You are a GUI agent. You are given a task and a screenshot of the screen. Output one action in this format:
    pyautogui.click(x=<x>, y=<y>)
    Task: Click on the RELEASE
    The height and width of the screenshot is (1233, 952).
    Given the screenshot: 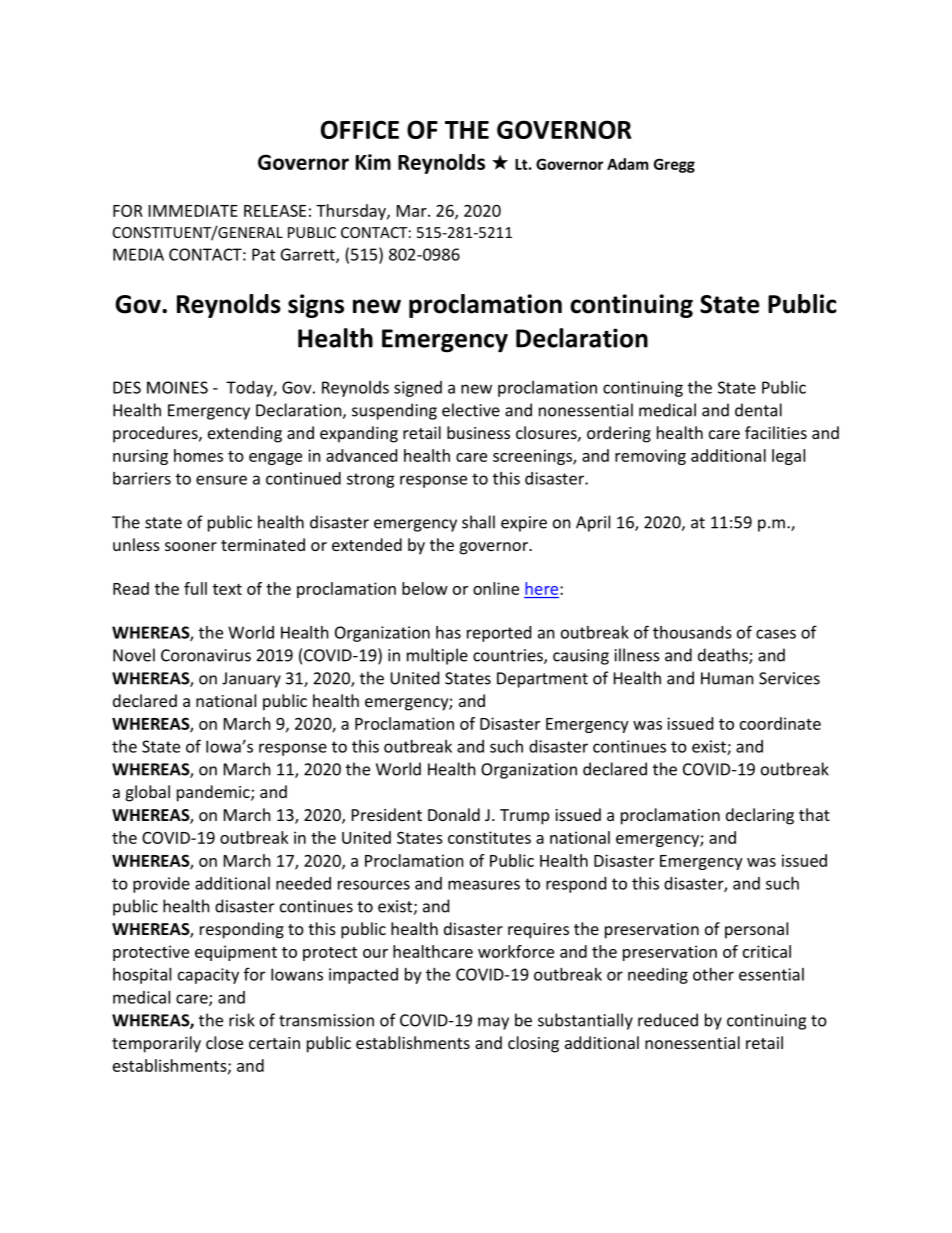 What is the action you would take?
    pyautogui.click(x=275, y=210)
